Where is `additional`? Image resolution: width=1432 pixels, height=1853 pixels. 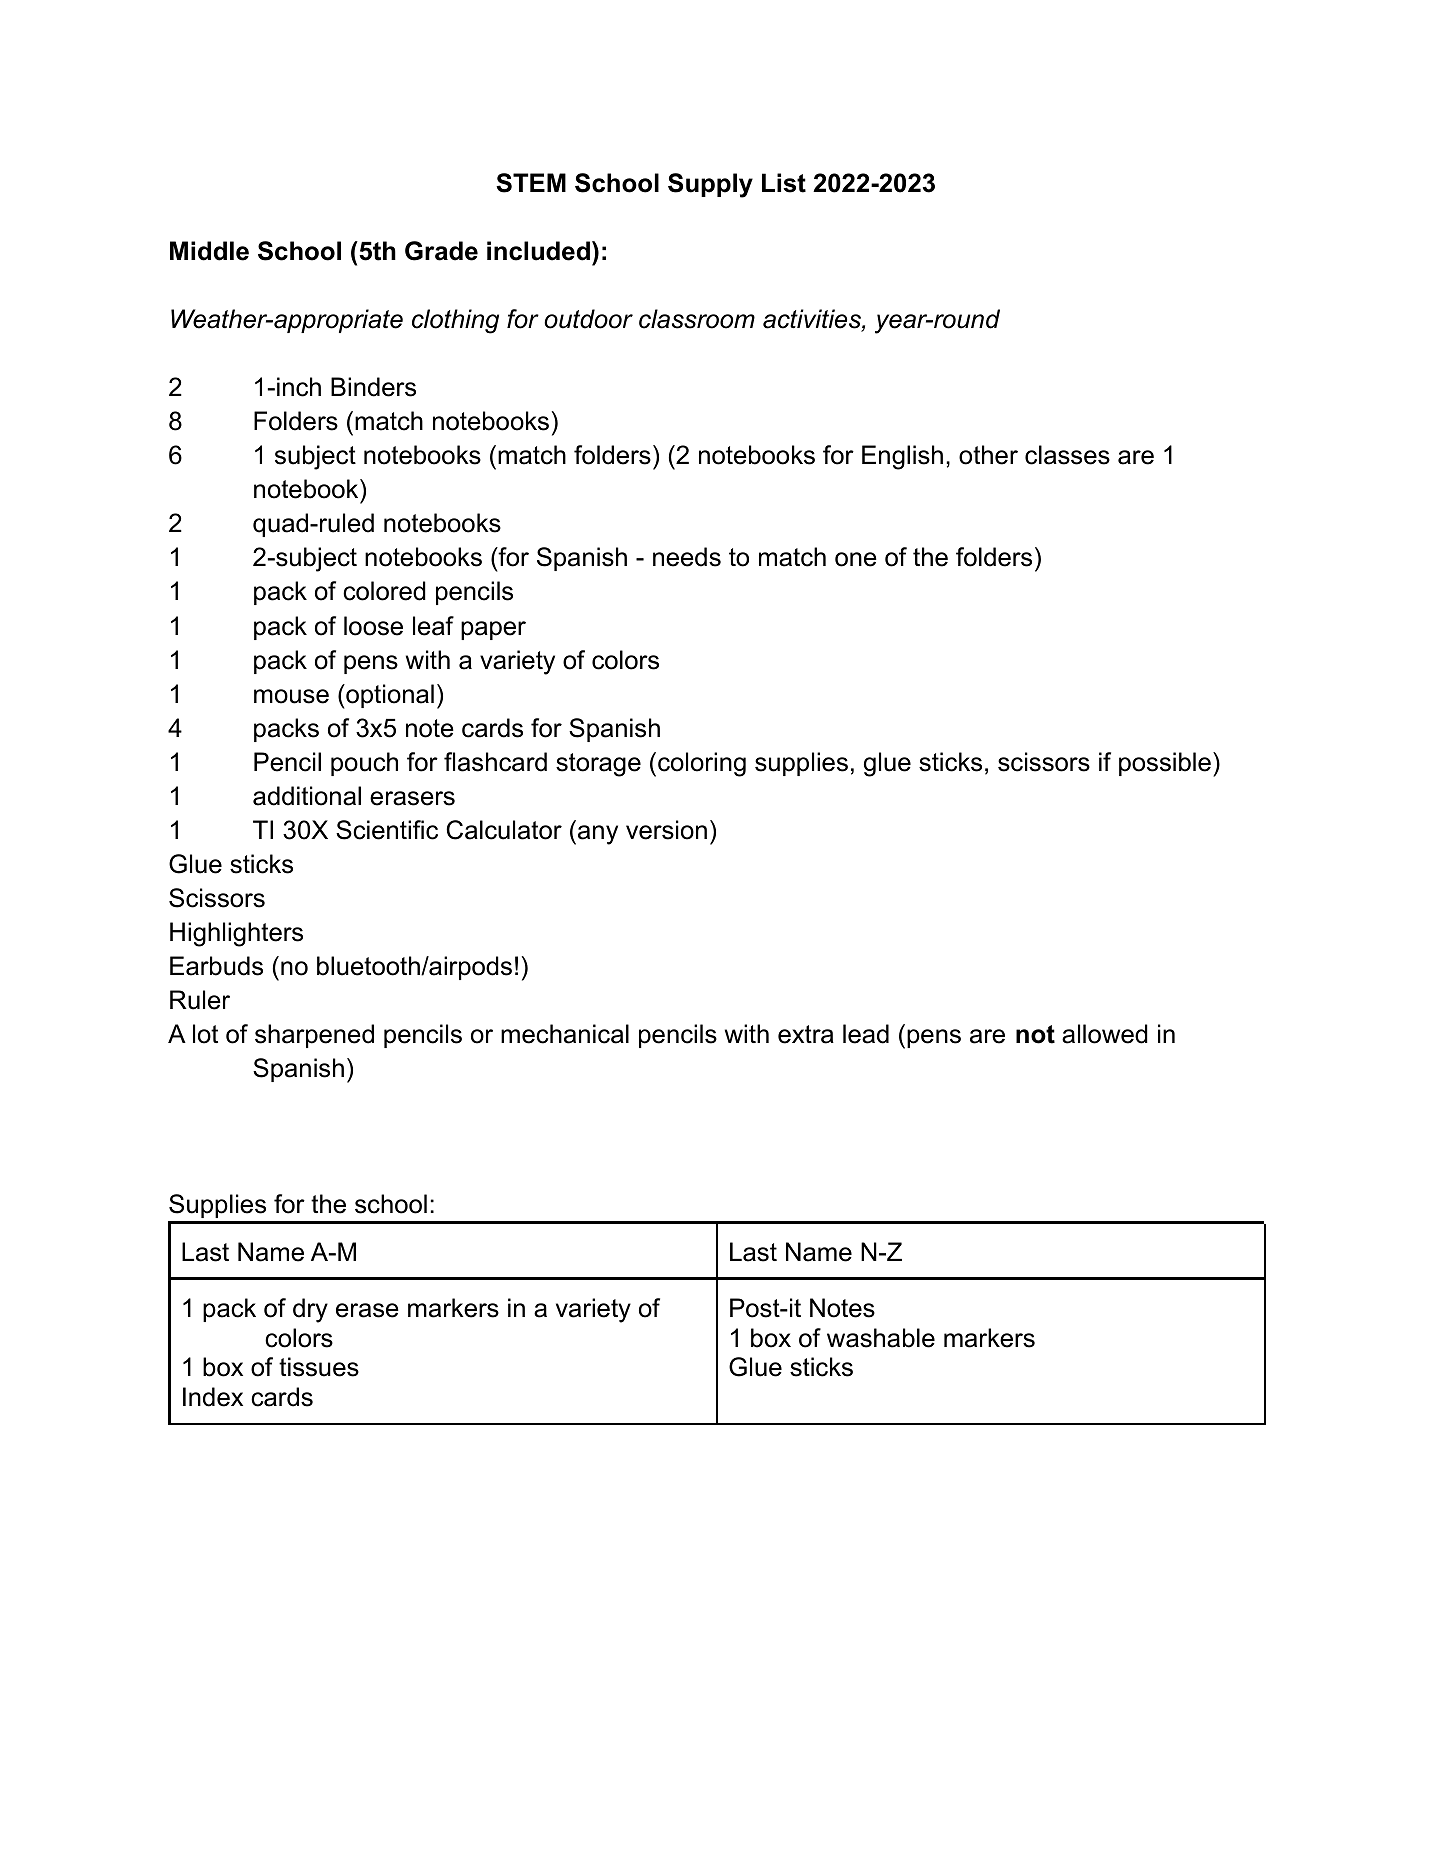
additional is located at coordinates (307, 796).
